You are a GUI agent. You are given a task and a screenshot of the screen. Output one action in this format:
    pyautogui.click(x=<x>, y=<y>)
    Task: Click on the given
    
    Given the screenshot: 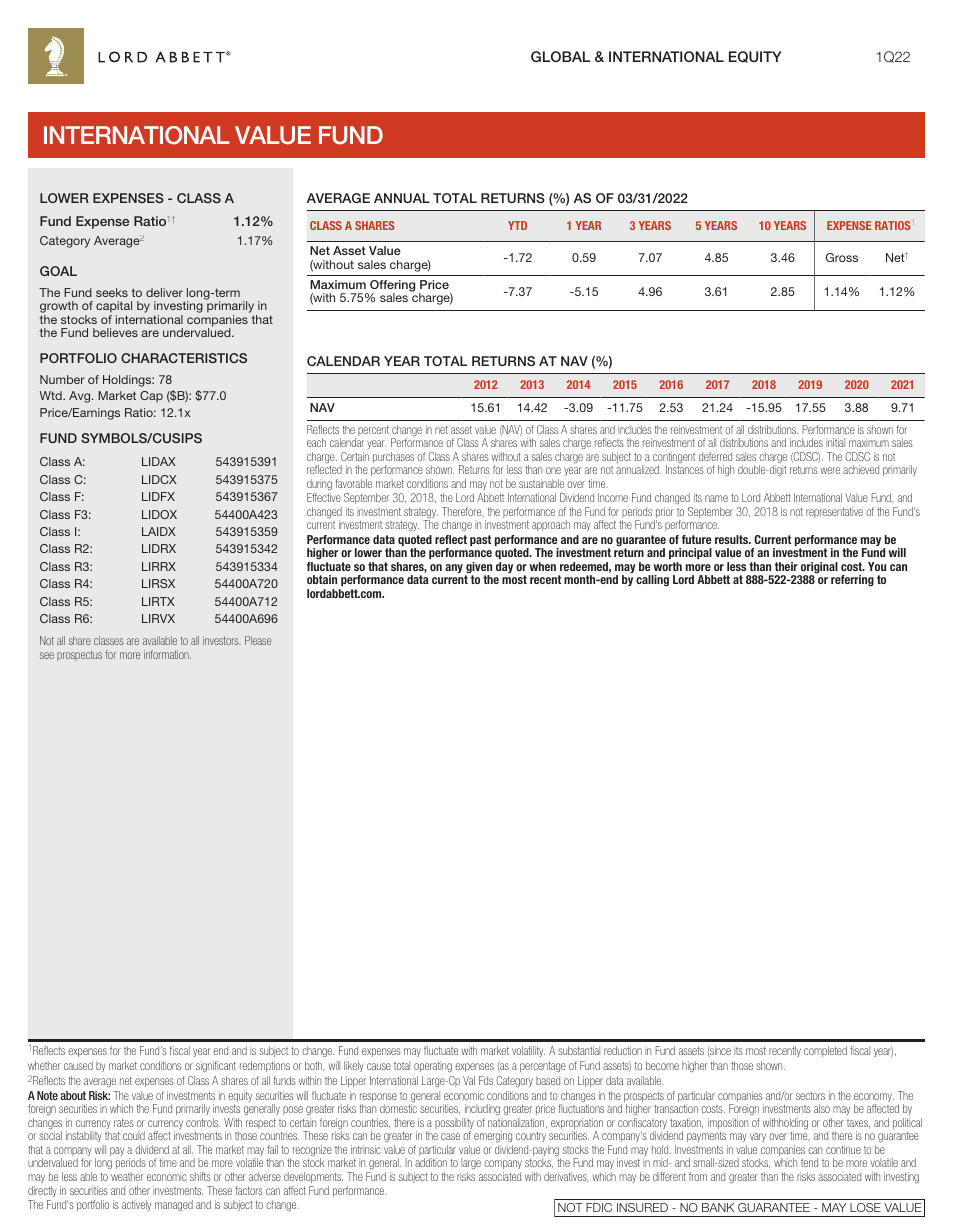 What is the action you would take?
    pyautogui.click(x=478, y=569)
